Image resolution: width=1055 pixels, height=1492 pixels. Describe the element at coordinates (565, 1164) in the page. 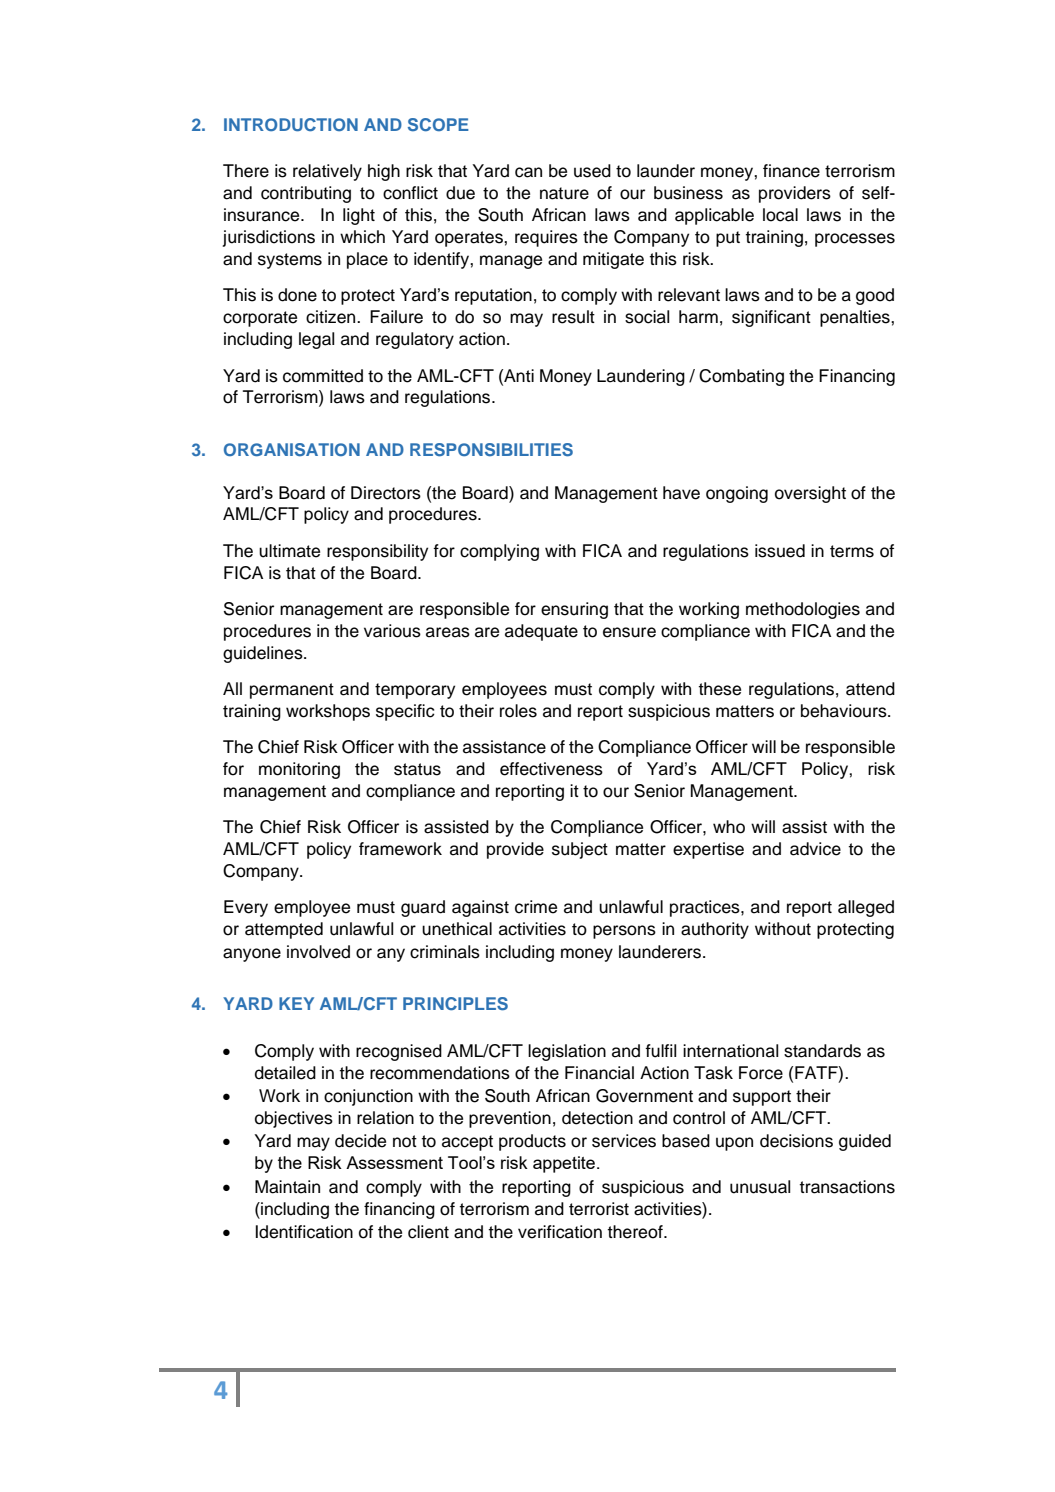

I see `appetite` at that location.
